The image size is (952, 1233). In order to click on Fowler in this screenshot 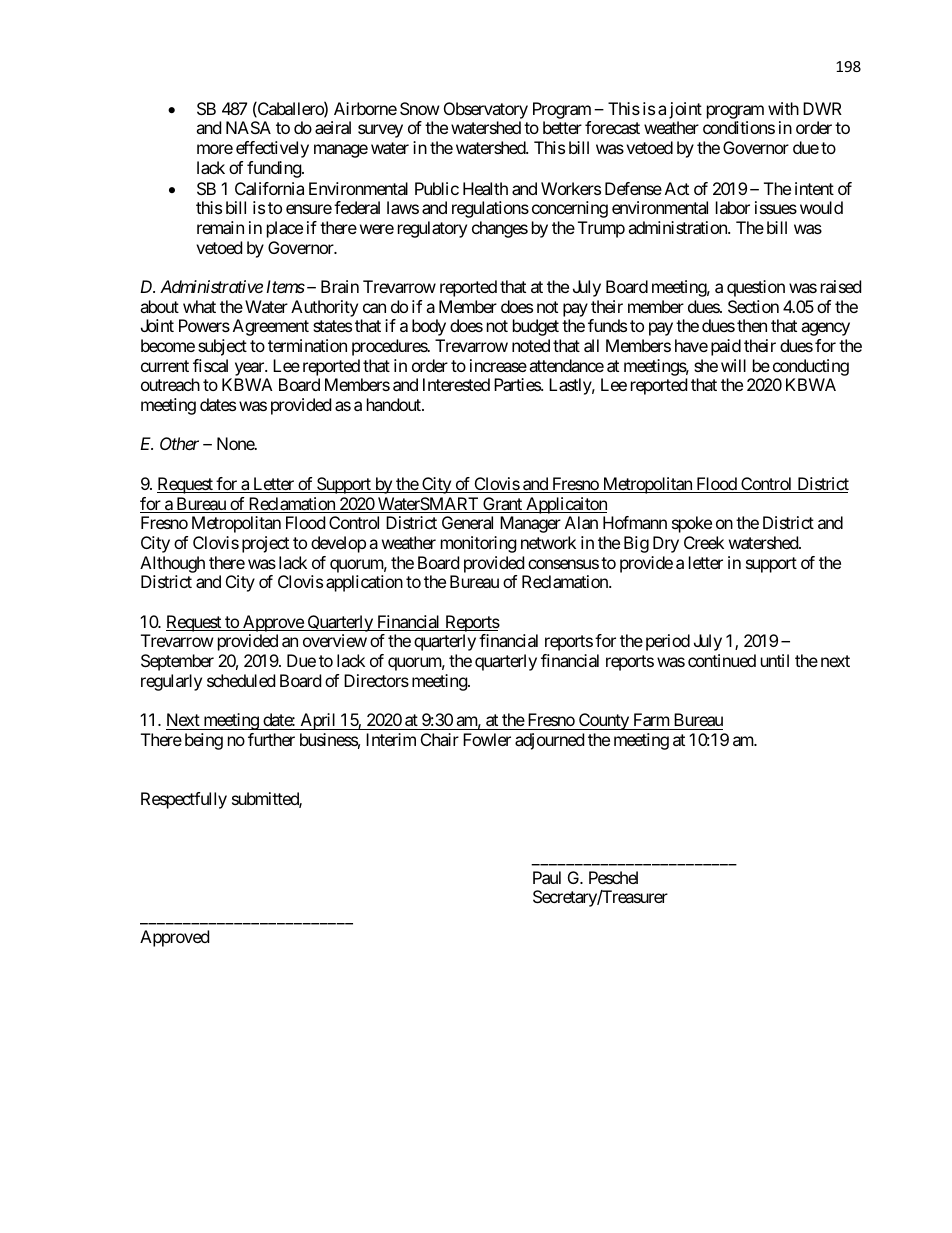, I will do `click(487, 739)`.
